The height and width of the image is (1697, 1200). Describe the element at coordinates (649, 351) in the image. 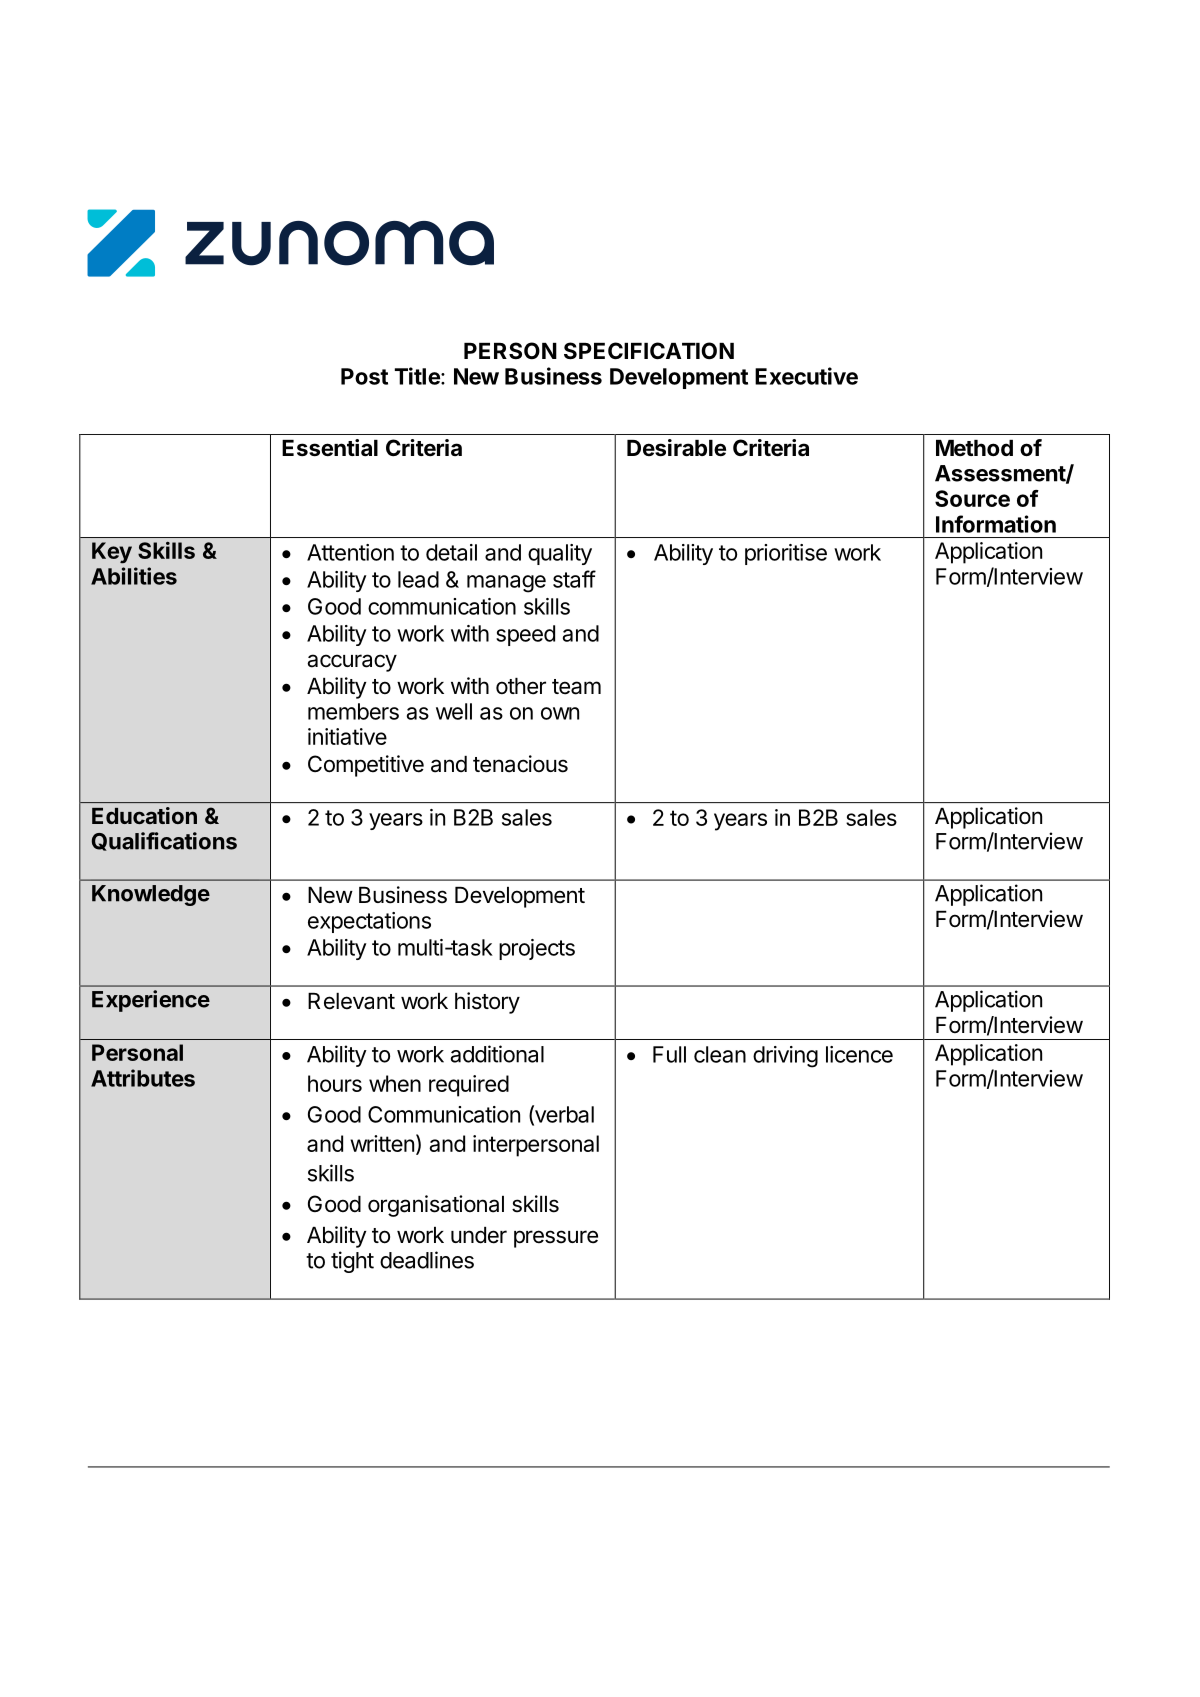

I see `SPECIFICATION` at that location.
